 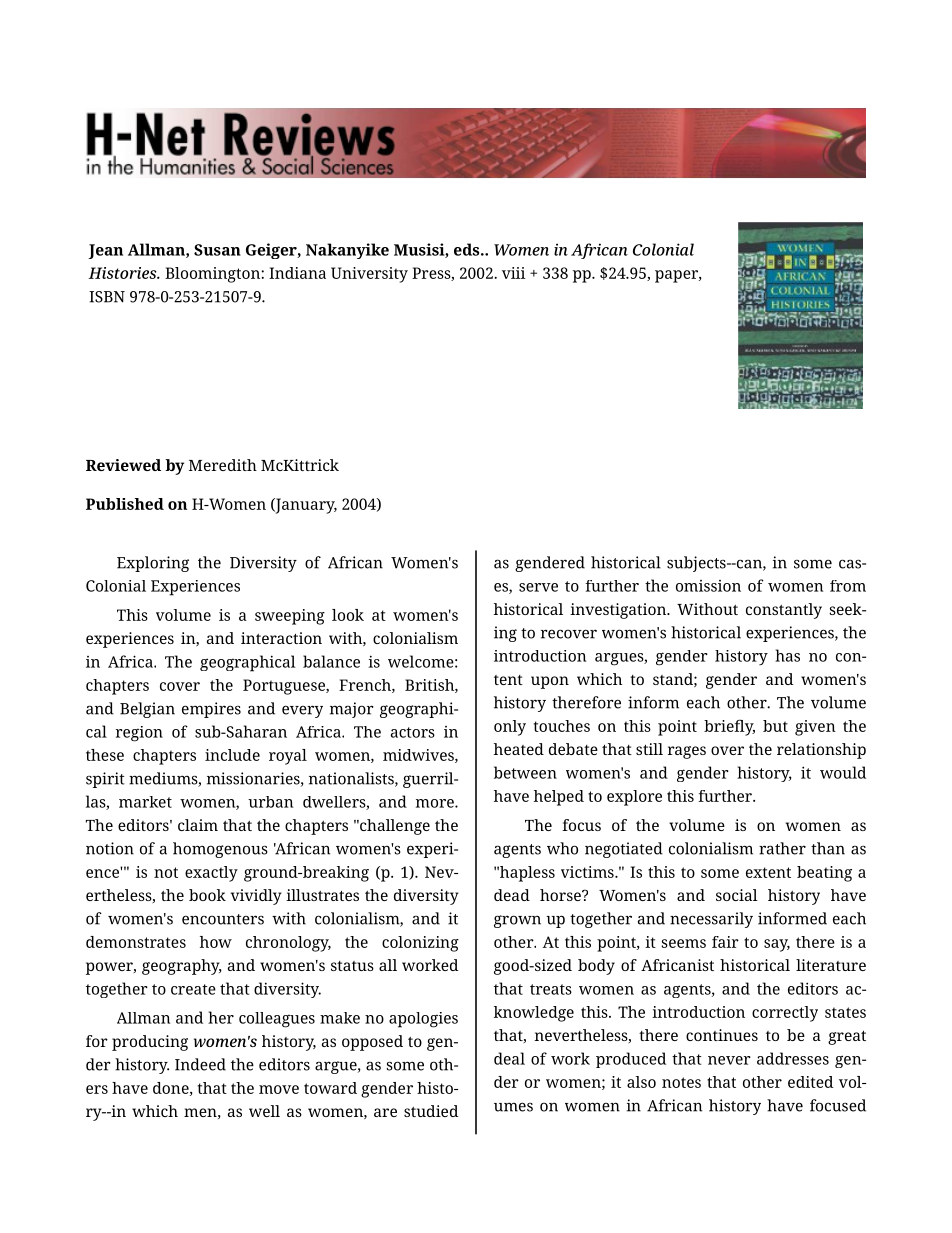 I want to click on Bloomington, so click(x=213, y=275).
